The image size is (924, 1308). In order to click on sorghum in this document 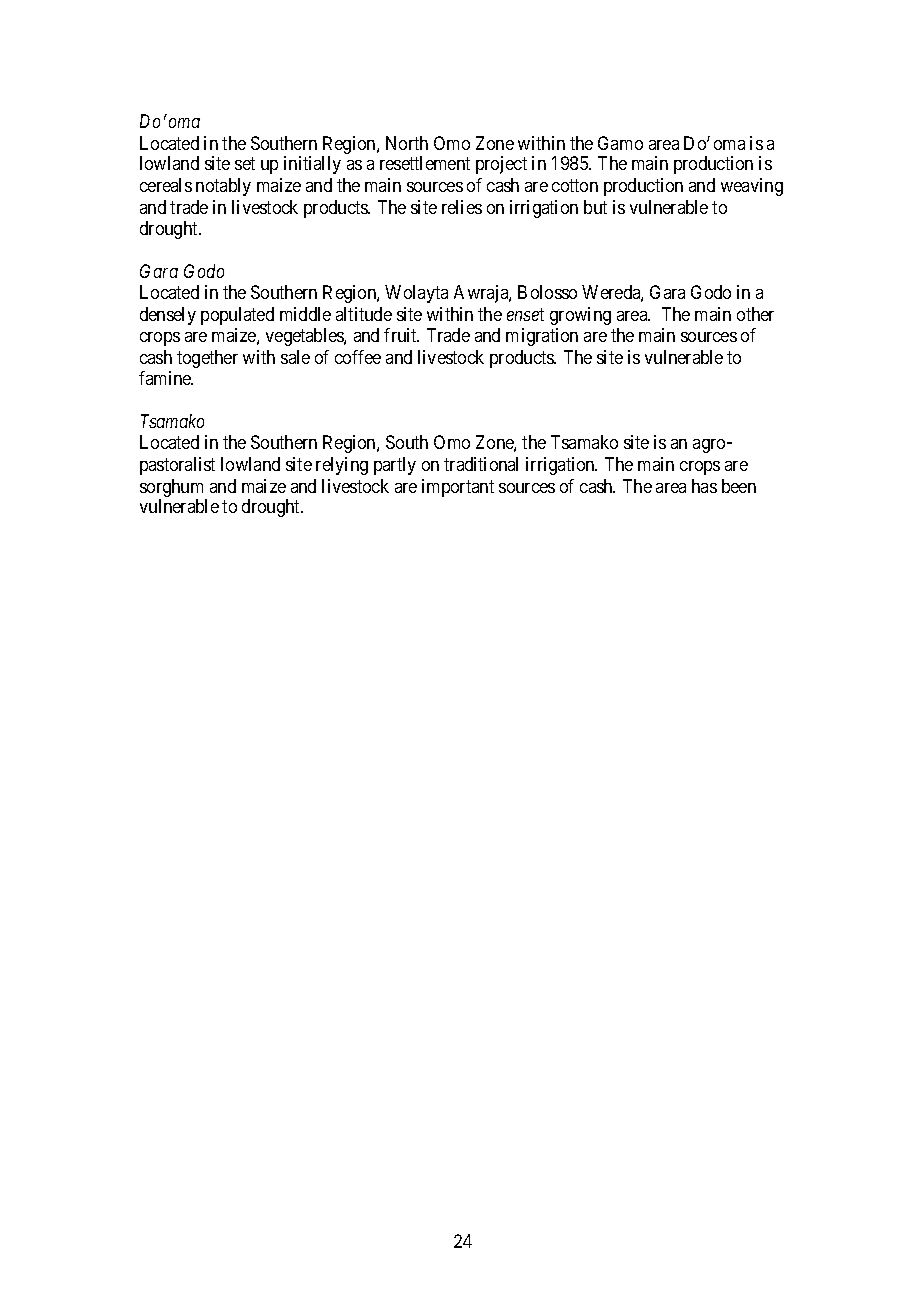, I will do `click(173, 489)`.
